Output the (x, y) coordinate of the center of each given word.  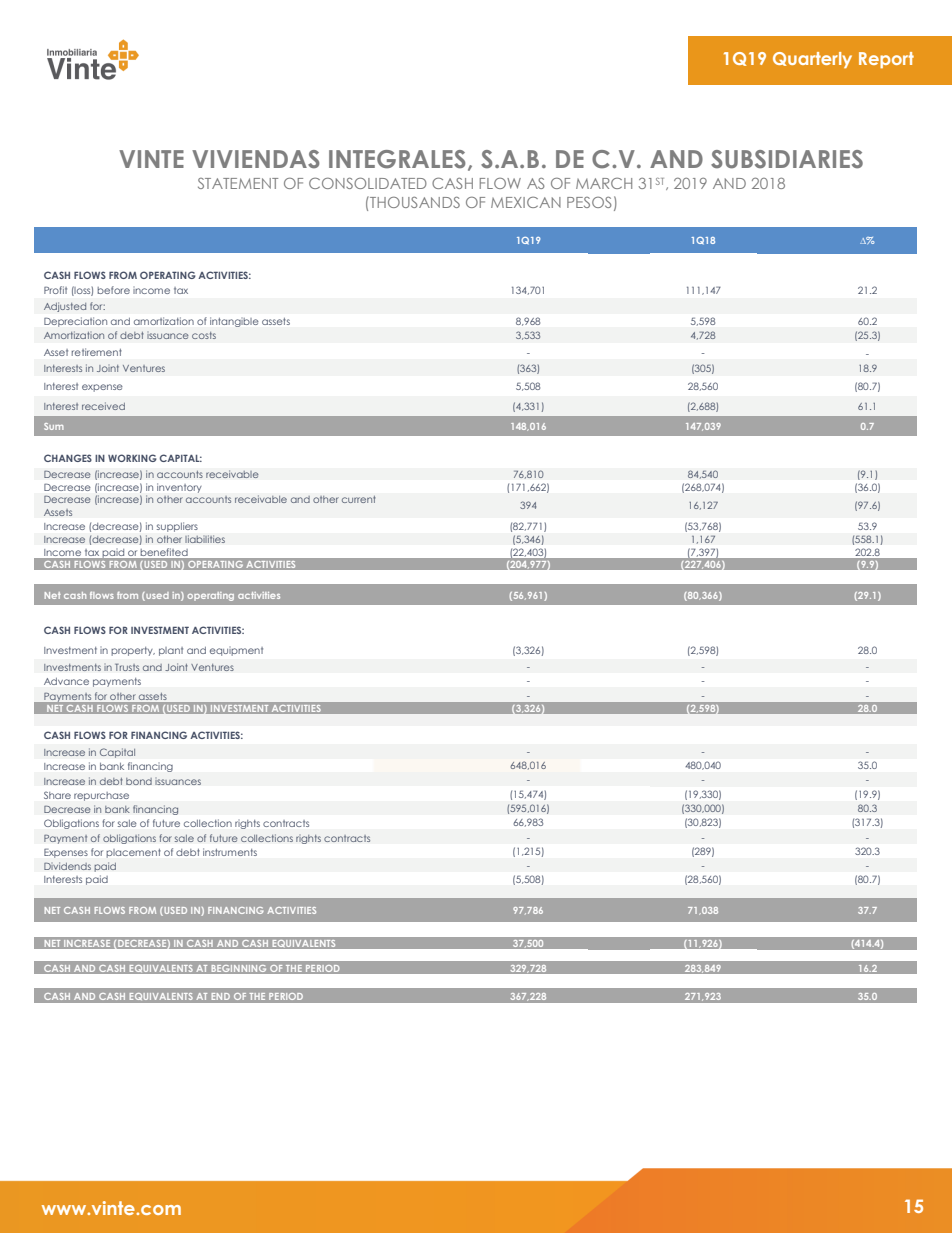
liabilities (205, 539)
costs (204, 335)
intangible (234, 322)
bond (139, 781)
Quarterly (812, 60)
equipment (236, 651)
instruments (230, 852)
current (359, 499)
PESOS (589, 202)
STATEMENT (238, 183)
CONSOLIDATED (368, 183)
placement (134, 853)
